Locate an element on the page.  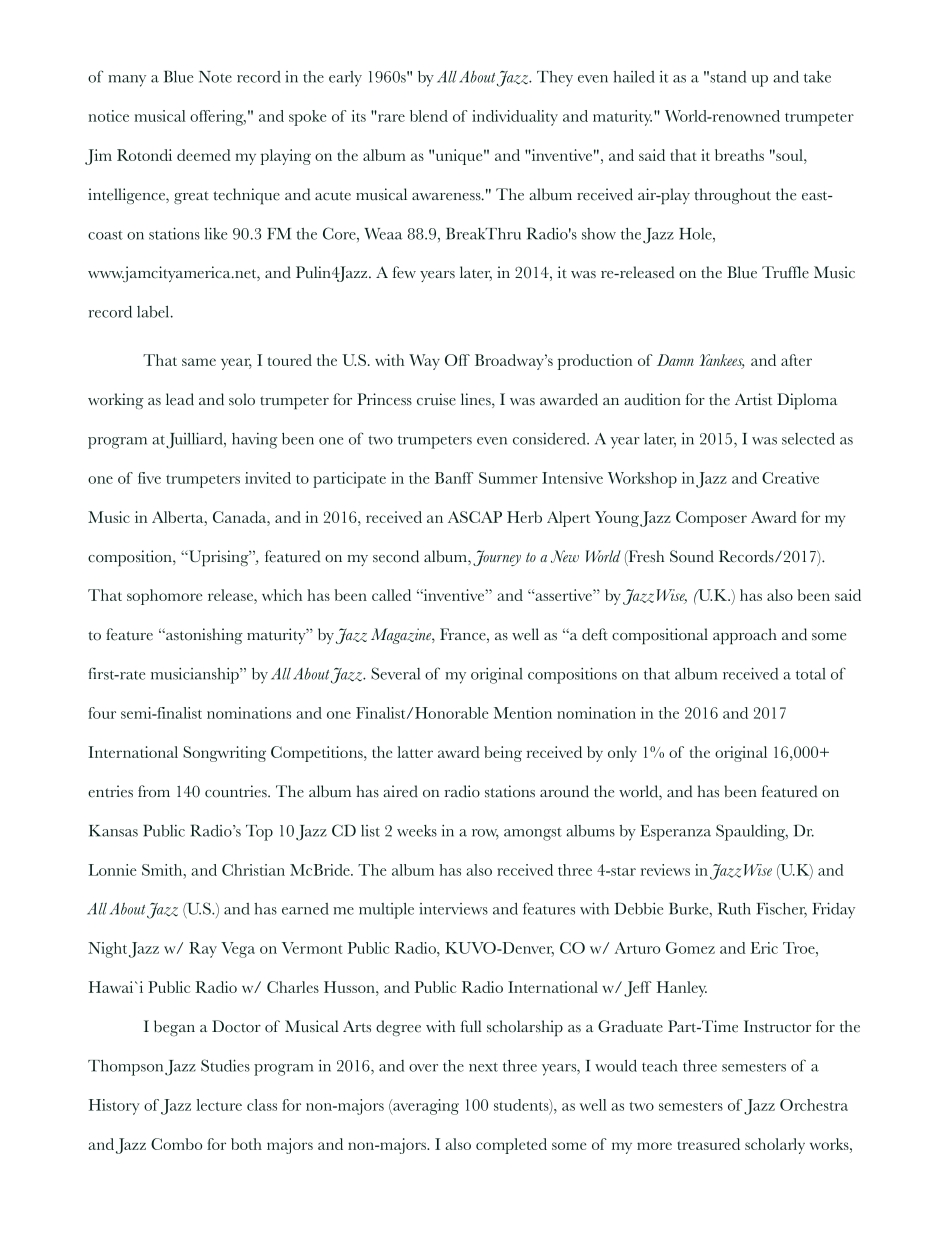
Note is located at coordinates (215, 77).
